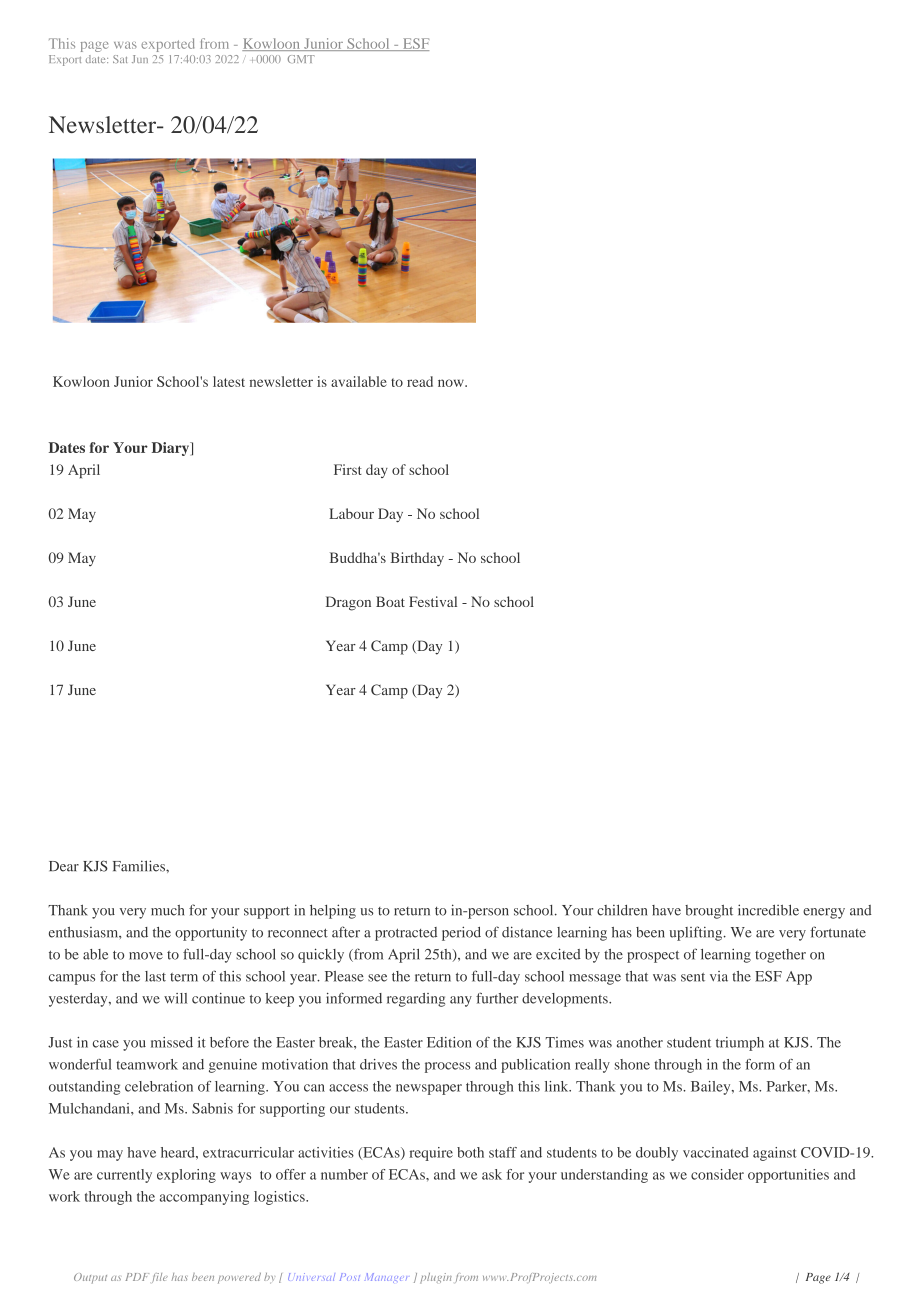 This page has height=1308, width=924. I want to click on together, so click(780, 956).
